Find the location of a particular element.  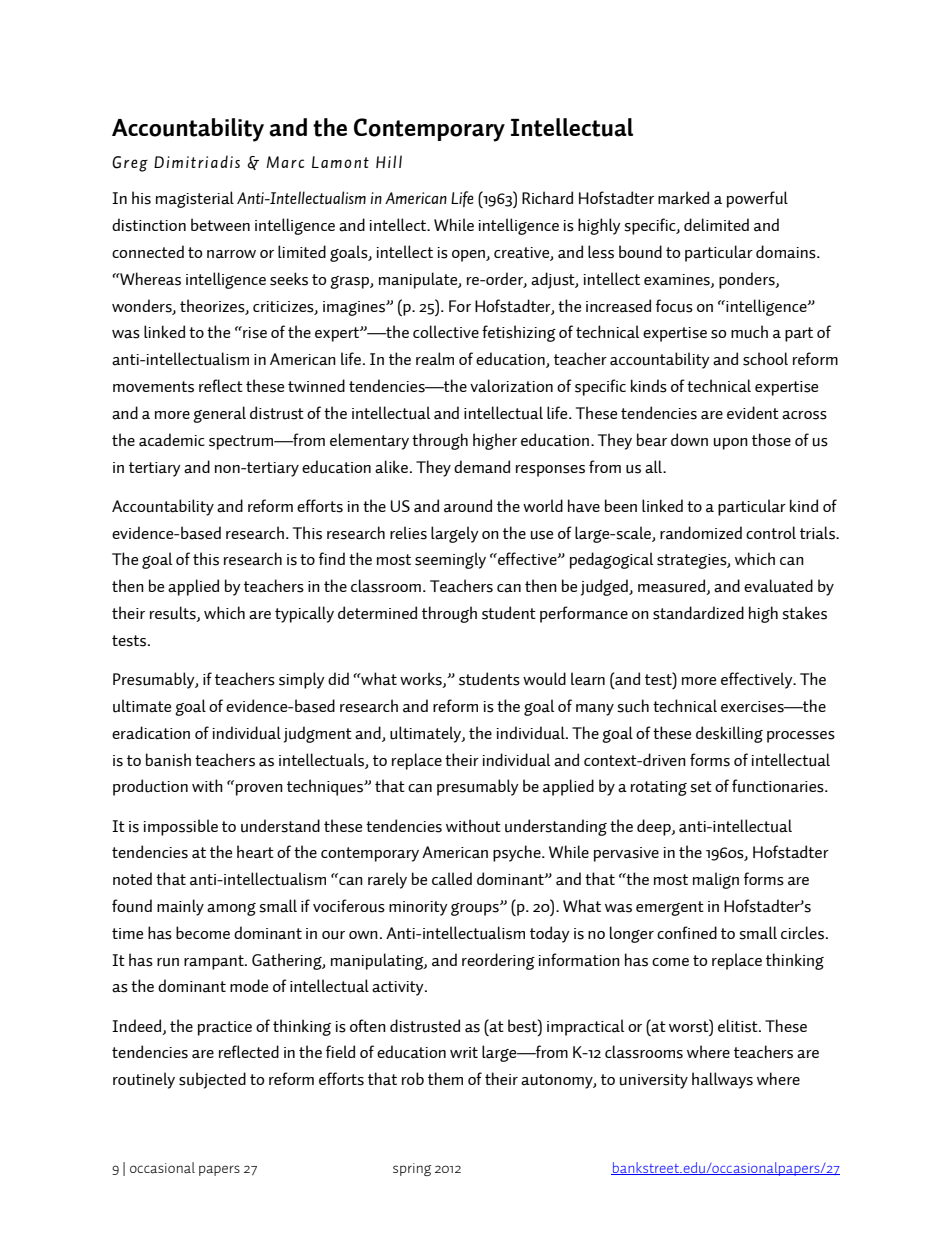

works is located at coordinates (422, 680).
